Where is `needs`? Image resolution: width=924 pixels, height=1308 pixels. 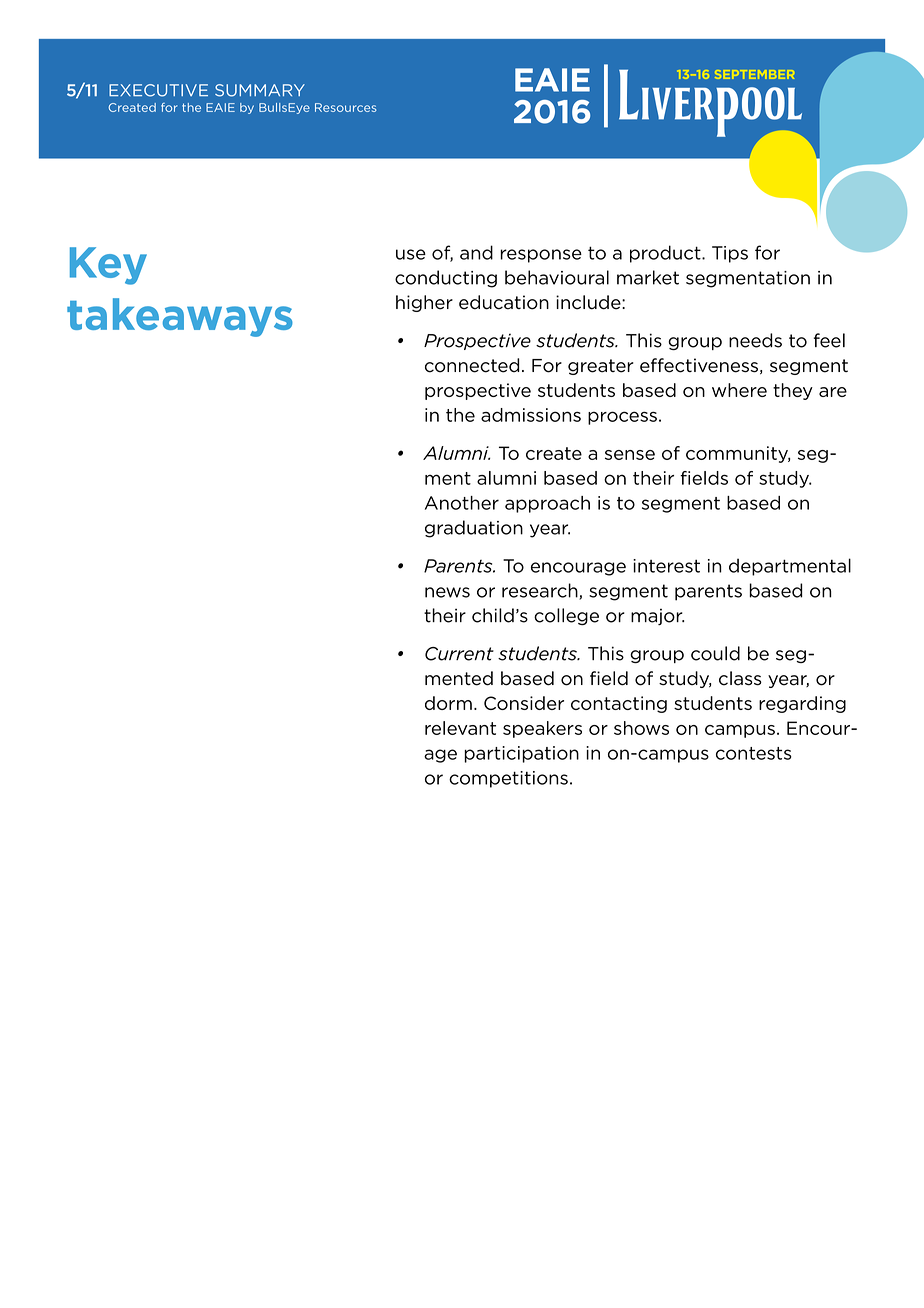 needs is located at coordinates (755, 340).
